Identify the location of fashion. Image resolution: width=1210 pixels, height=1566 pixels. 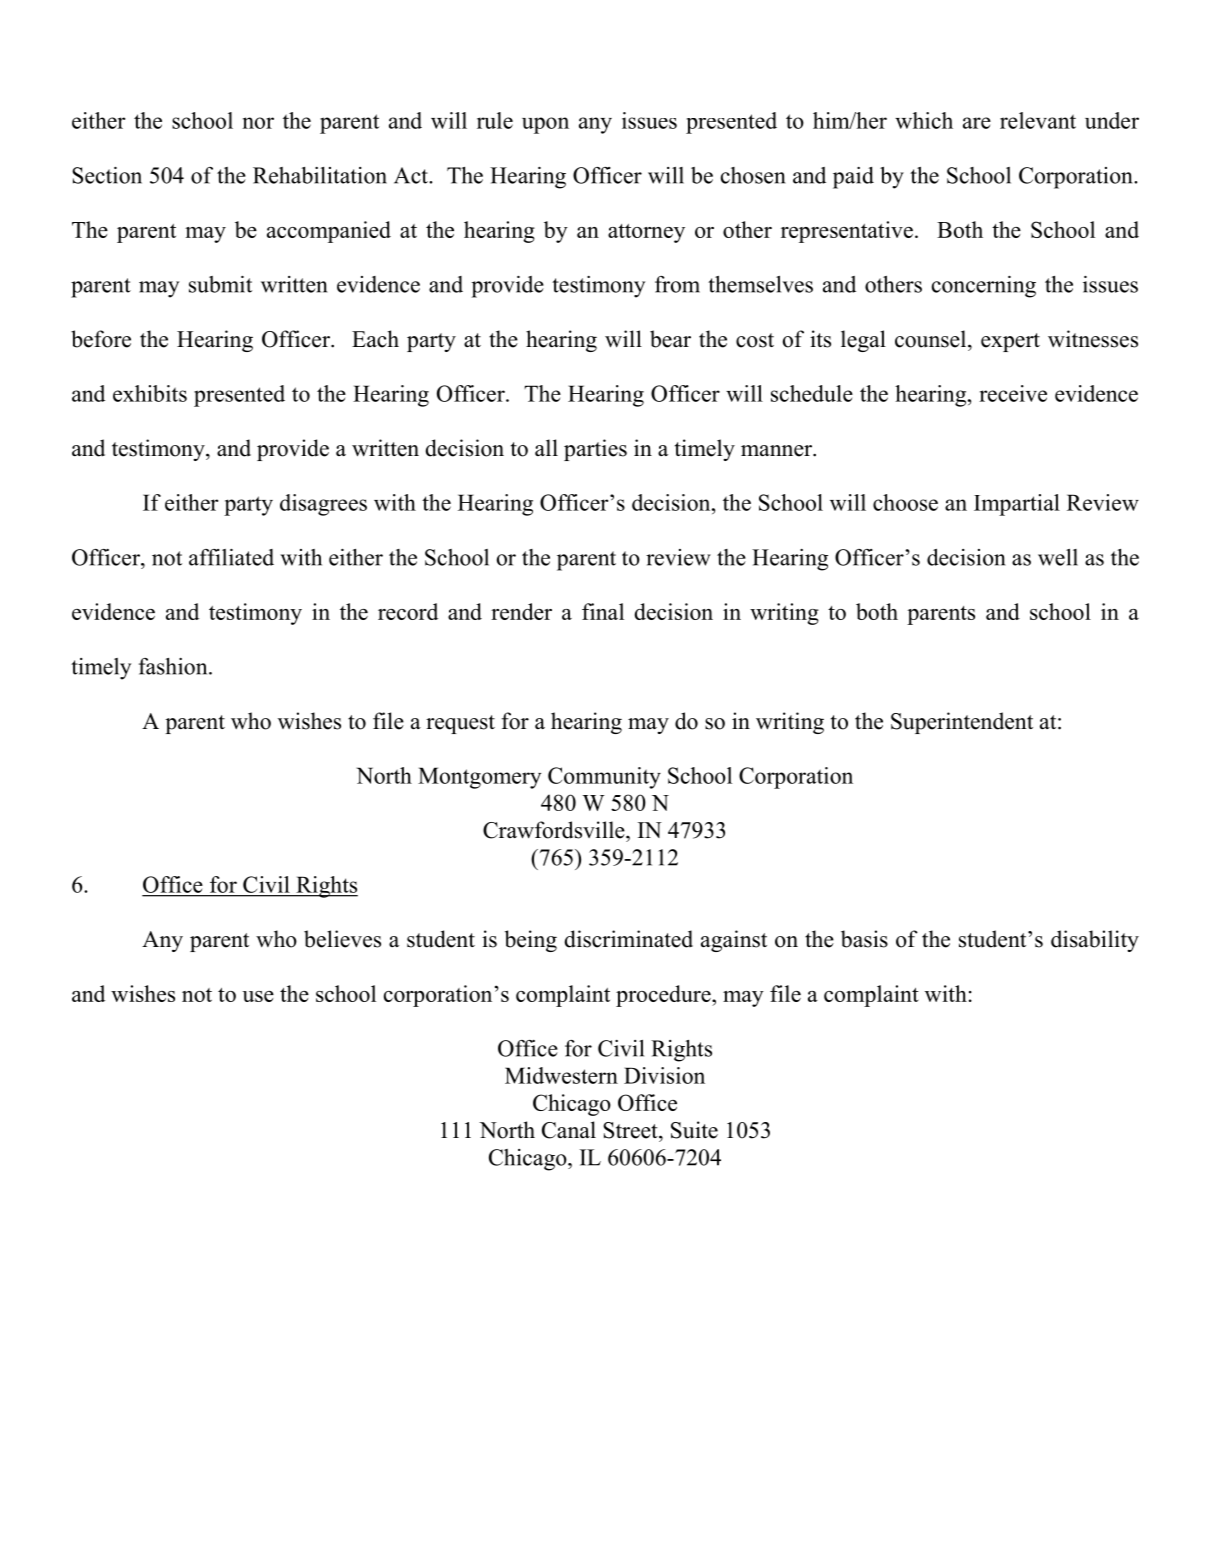
(174, 666).
